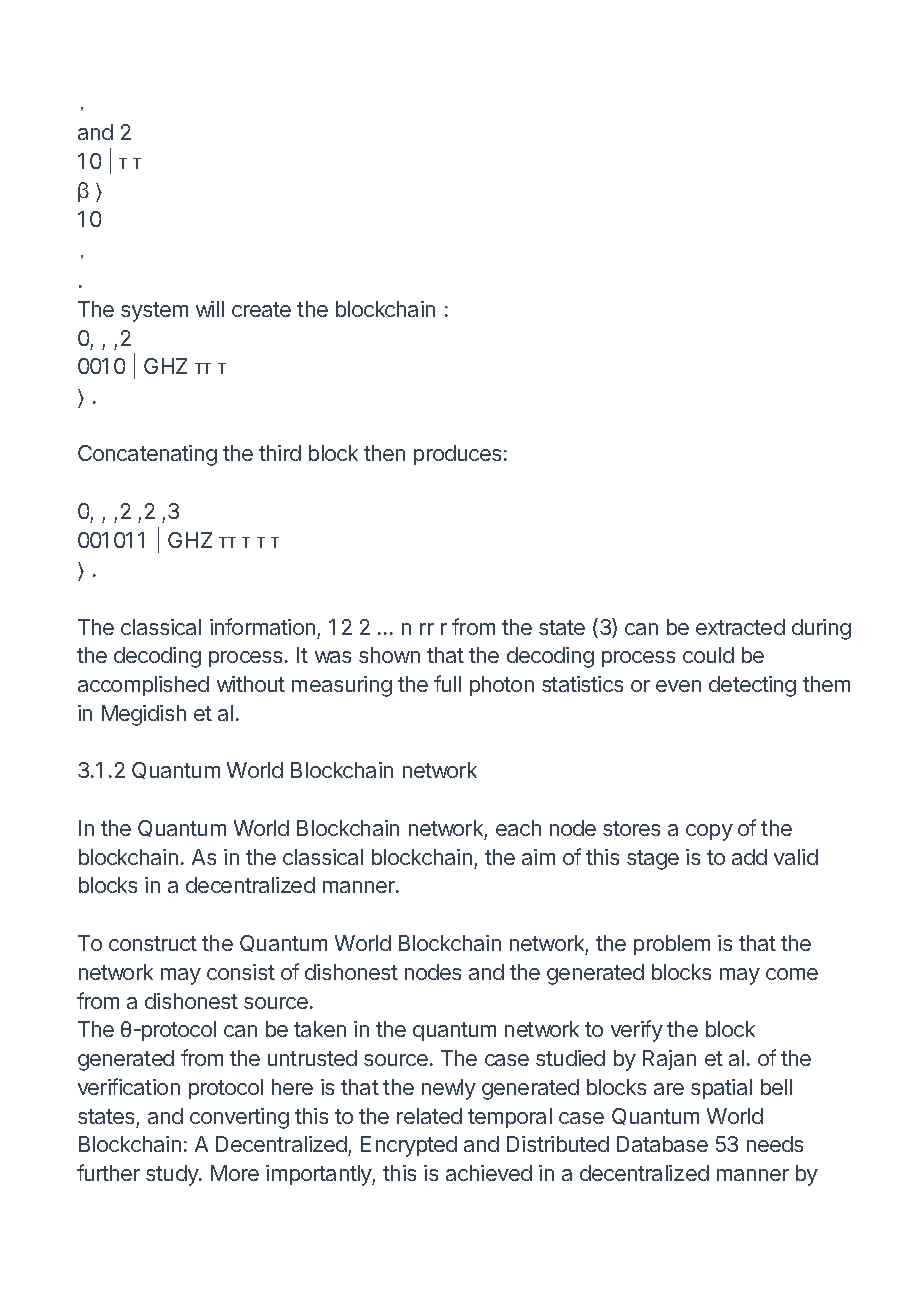  Describe the element at coordinates (538, 857) in the image. I see `aim` at that location.
